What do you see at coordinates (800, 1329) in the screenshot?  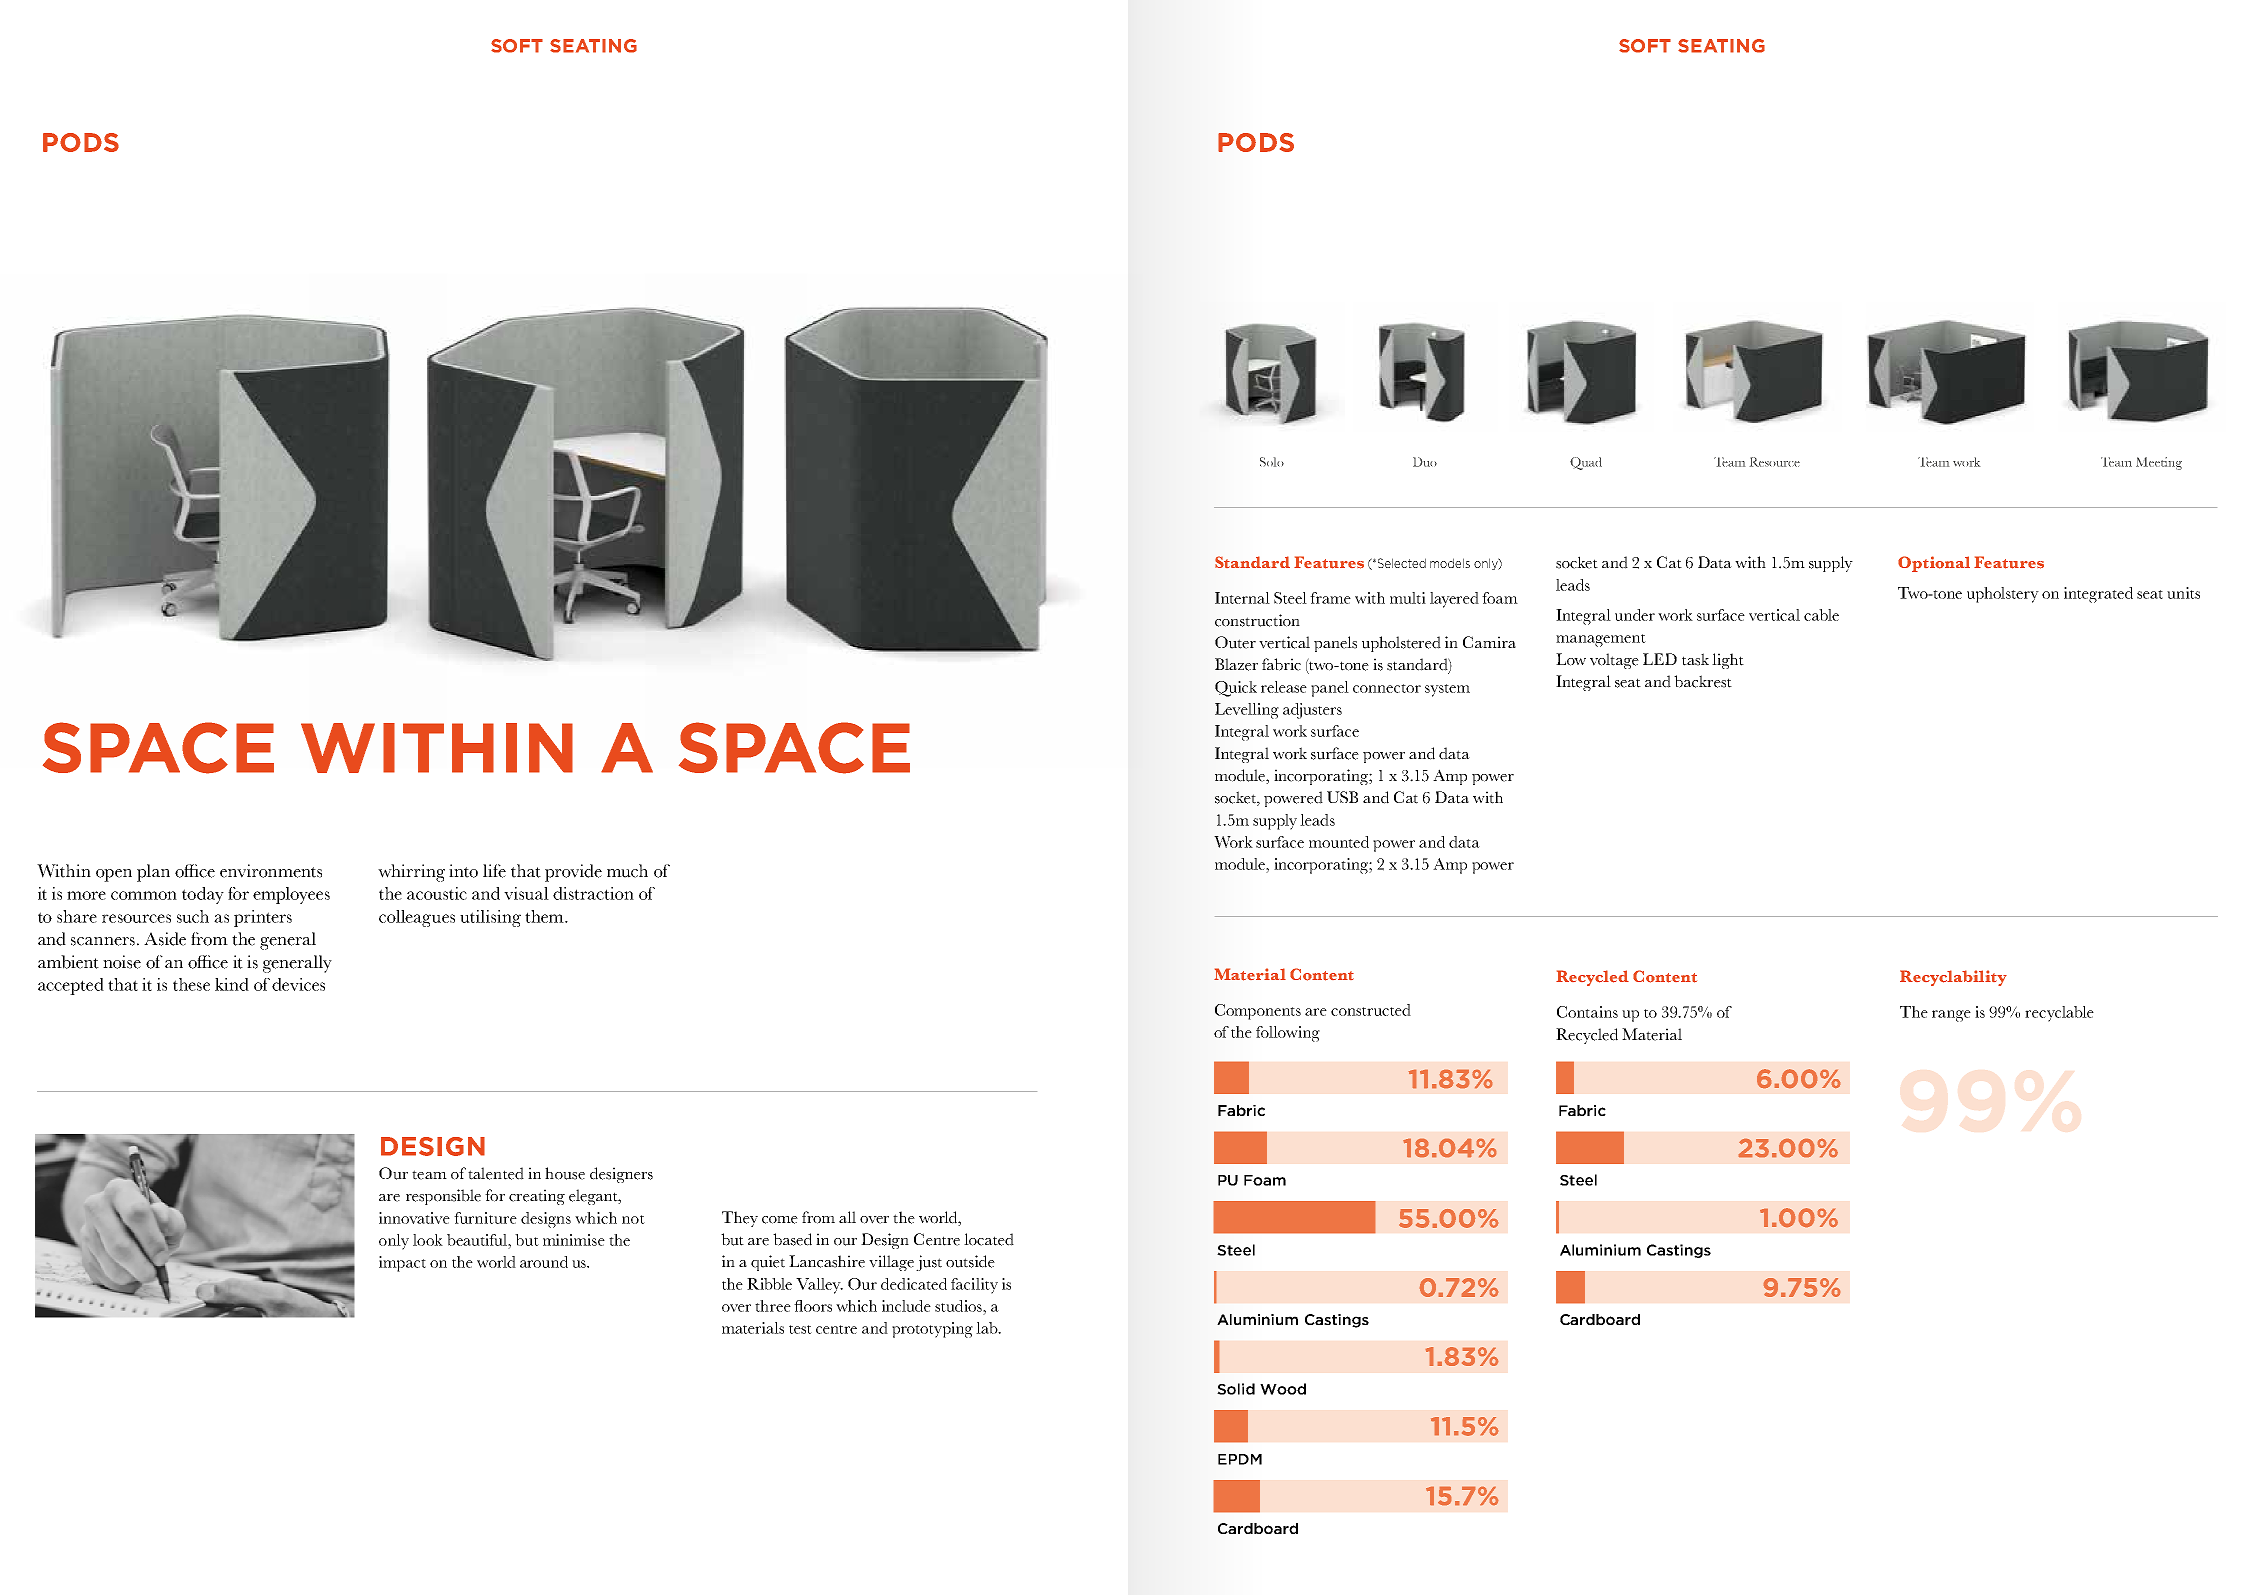 I see `test` at bounding box center [800, 1329].
